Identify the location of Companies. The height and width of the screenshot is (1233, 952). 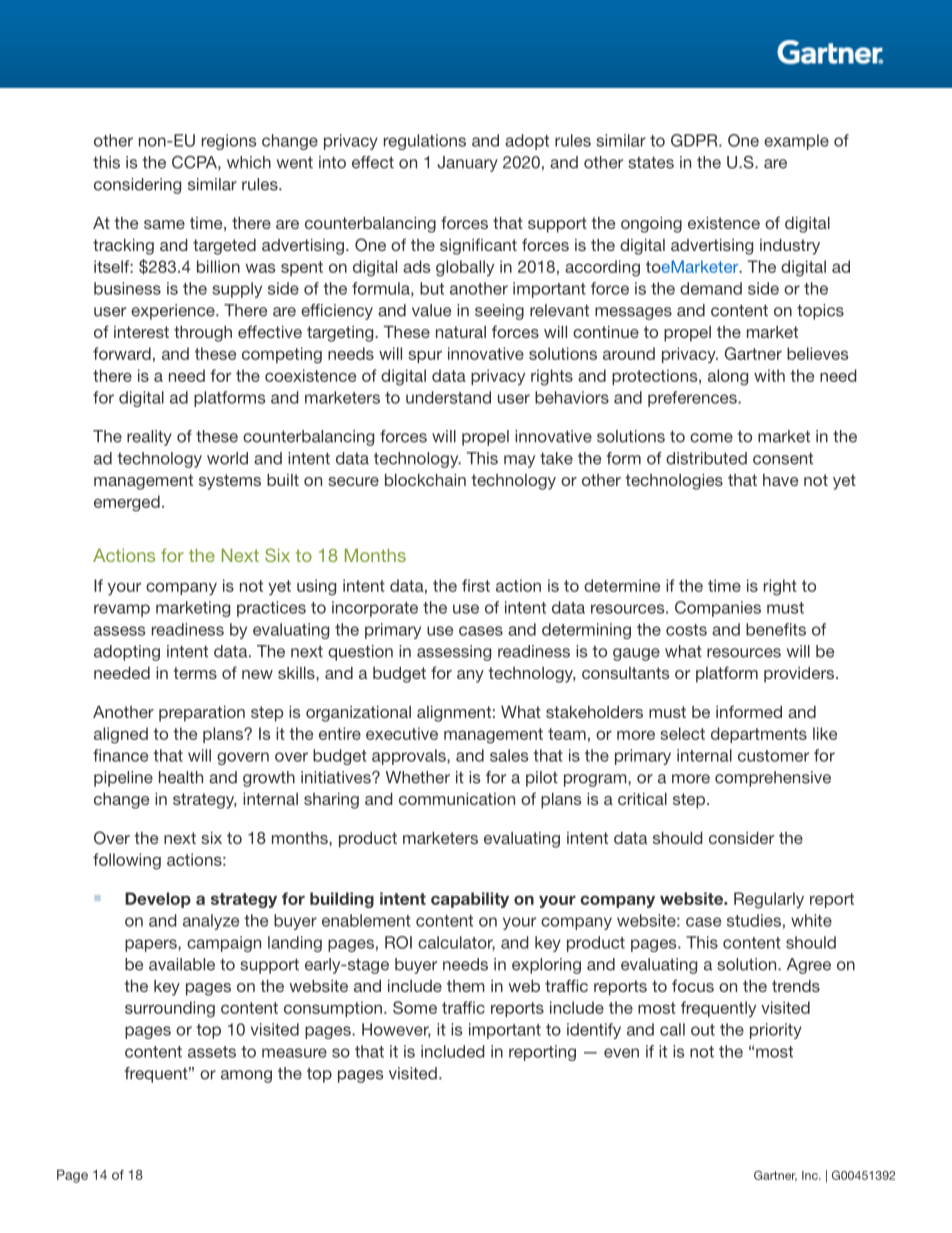
(718, 609).
